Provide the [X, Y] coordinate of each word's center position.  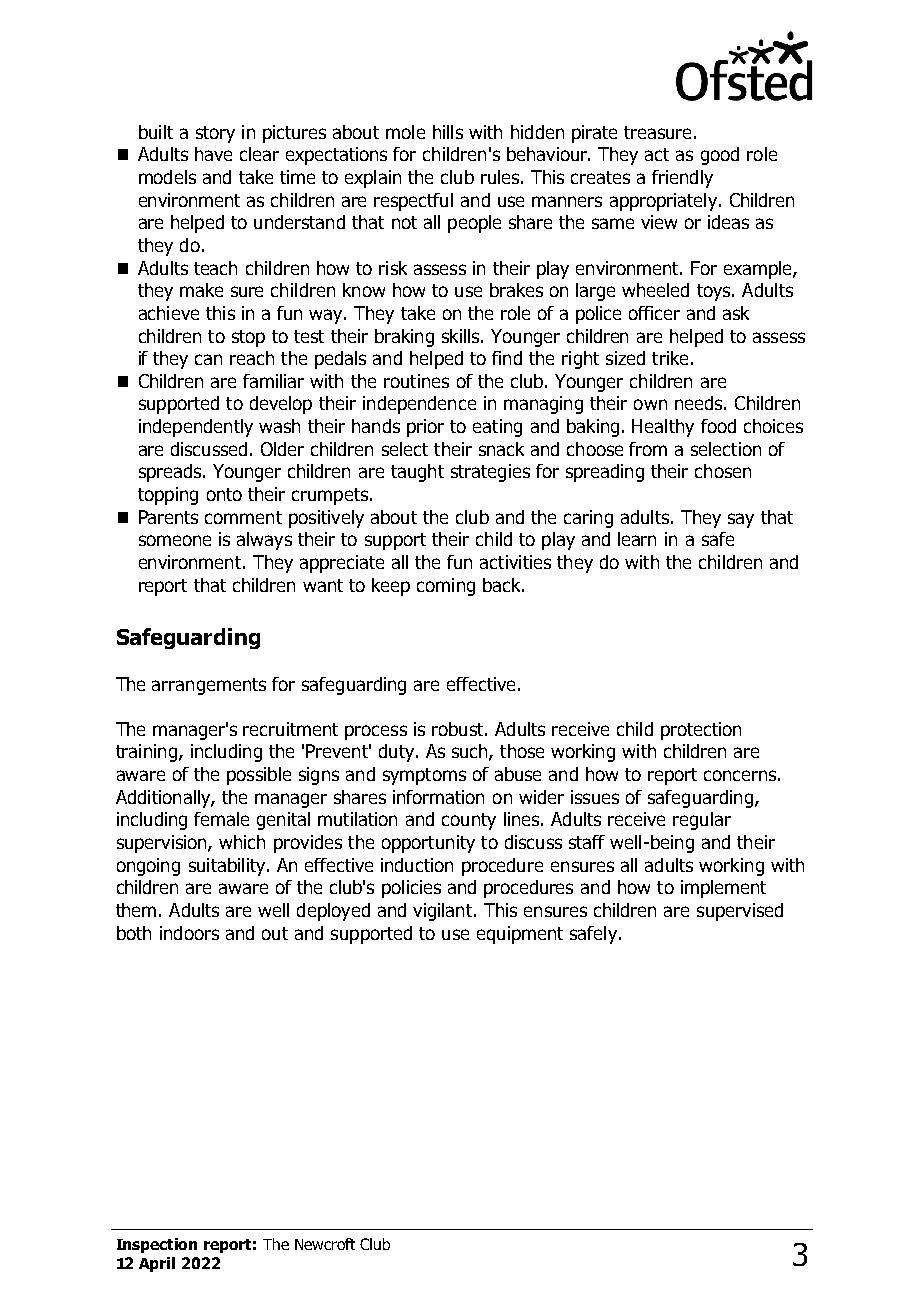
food [718, 426]
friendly [682, 179]
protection [701, 731]
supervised [740, 912]
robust [459, 729]
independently [196, 428]
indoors [189, 933]
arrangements [209, 686]
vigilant [444, 912]
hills [448, 132]
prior [425, 428]
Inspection [157, 1245]
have [213, 154]
